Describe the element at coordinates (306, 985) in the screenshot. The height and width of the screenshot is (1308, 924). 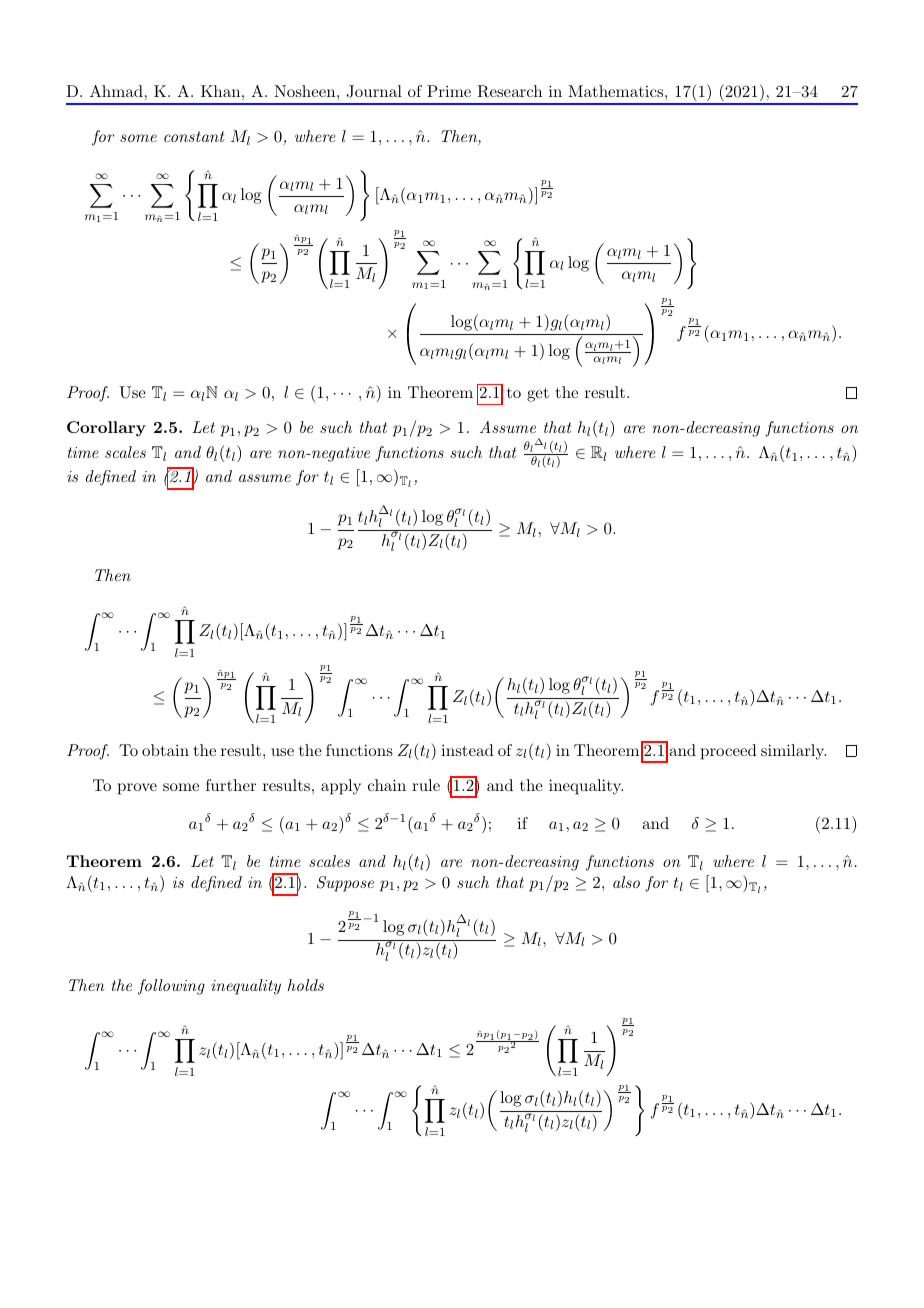
I see `holds` at that location.
